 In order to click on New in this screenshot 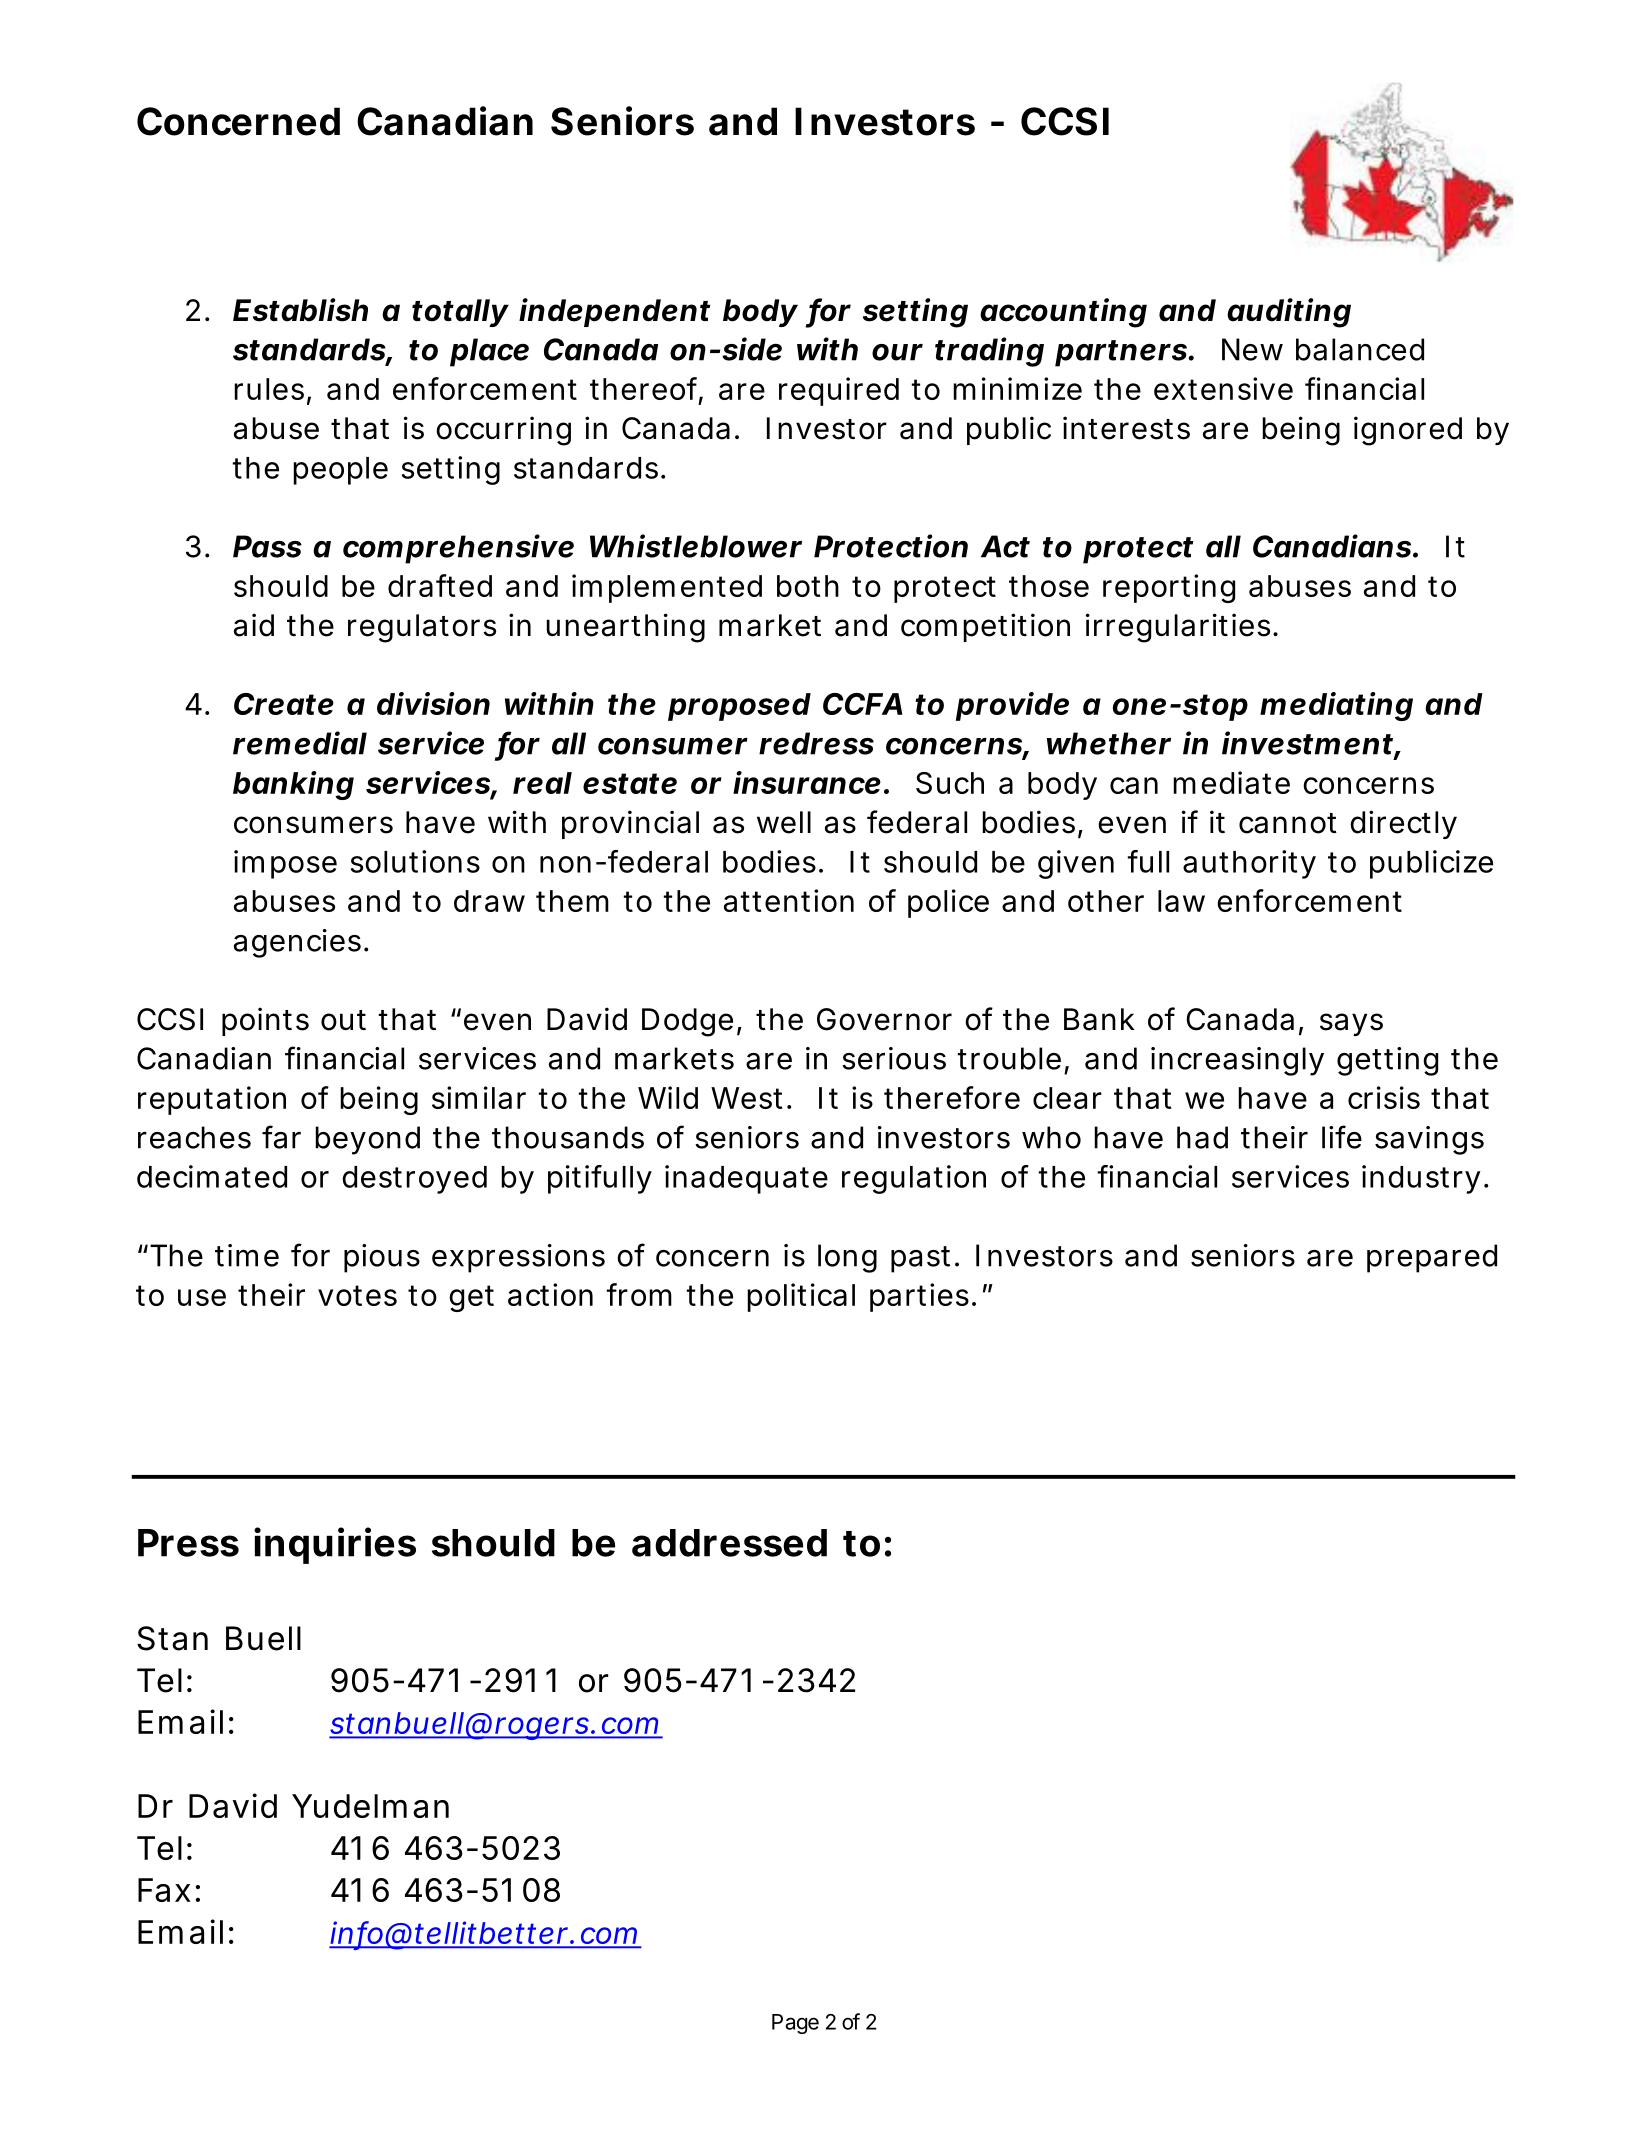, I will do `click(1252, 349)`.
